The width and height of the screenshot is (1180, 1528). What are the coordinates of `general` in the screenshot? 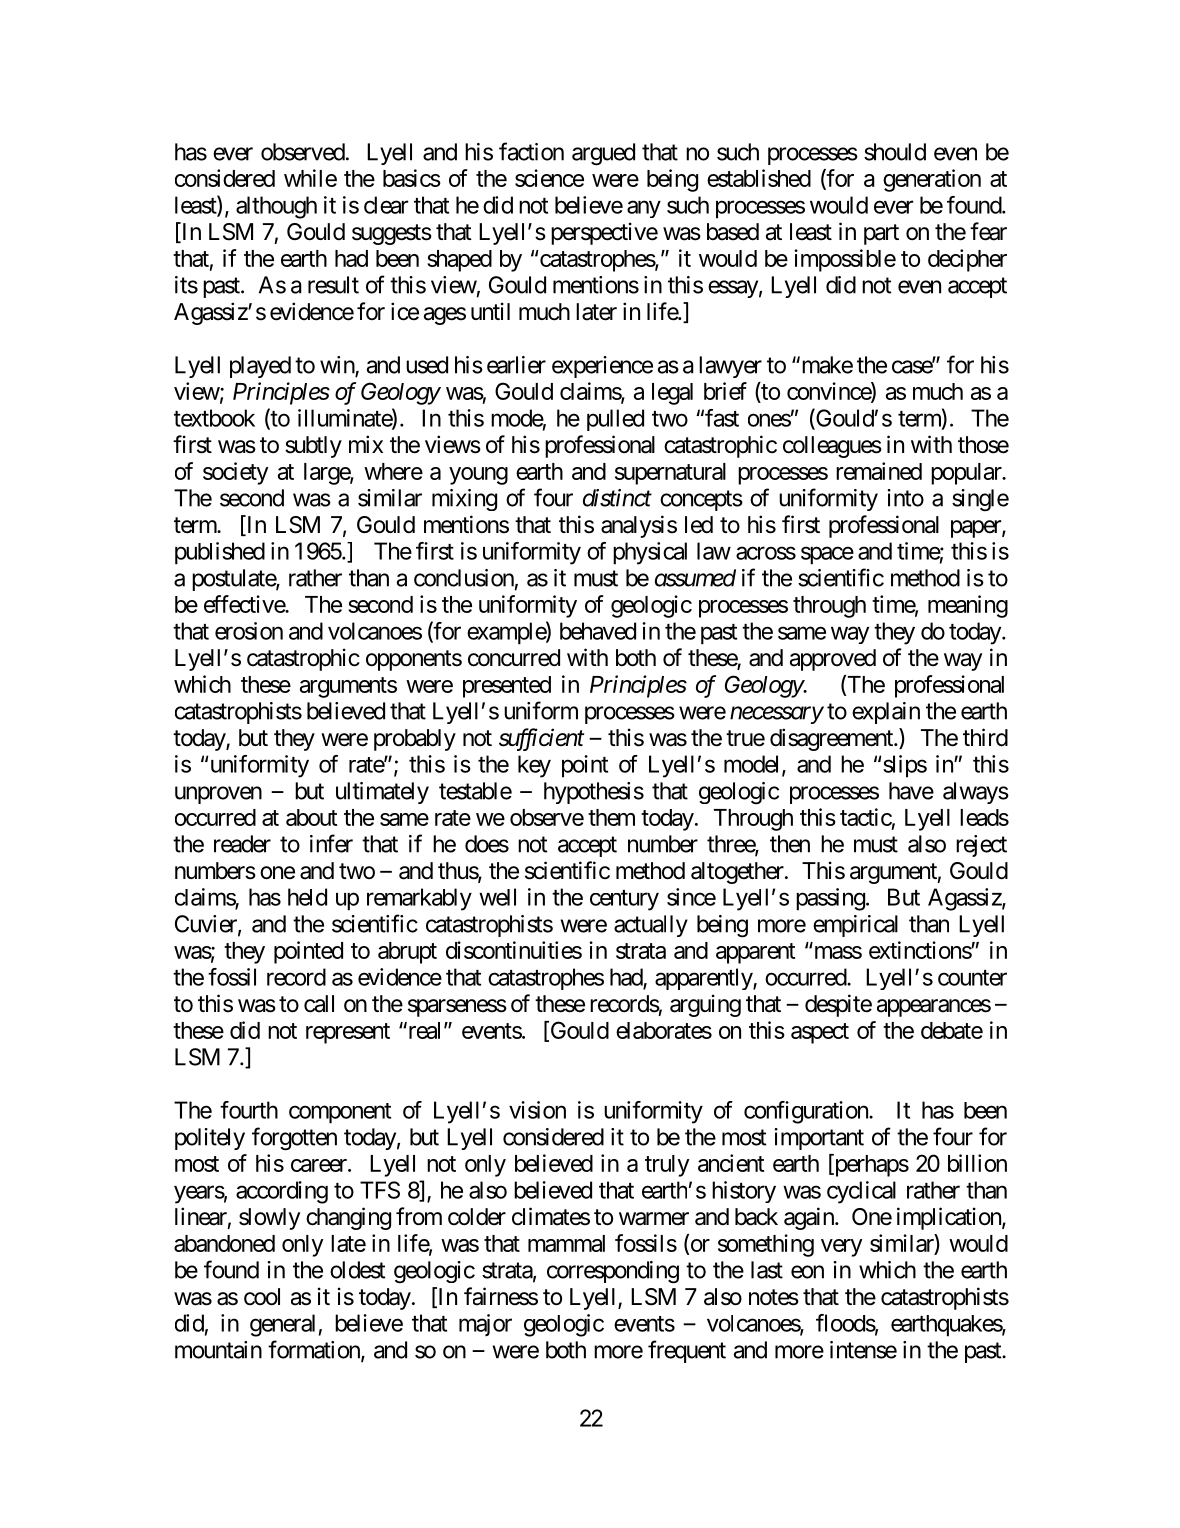 It's located at (282, 1325).
